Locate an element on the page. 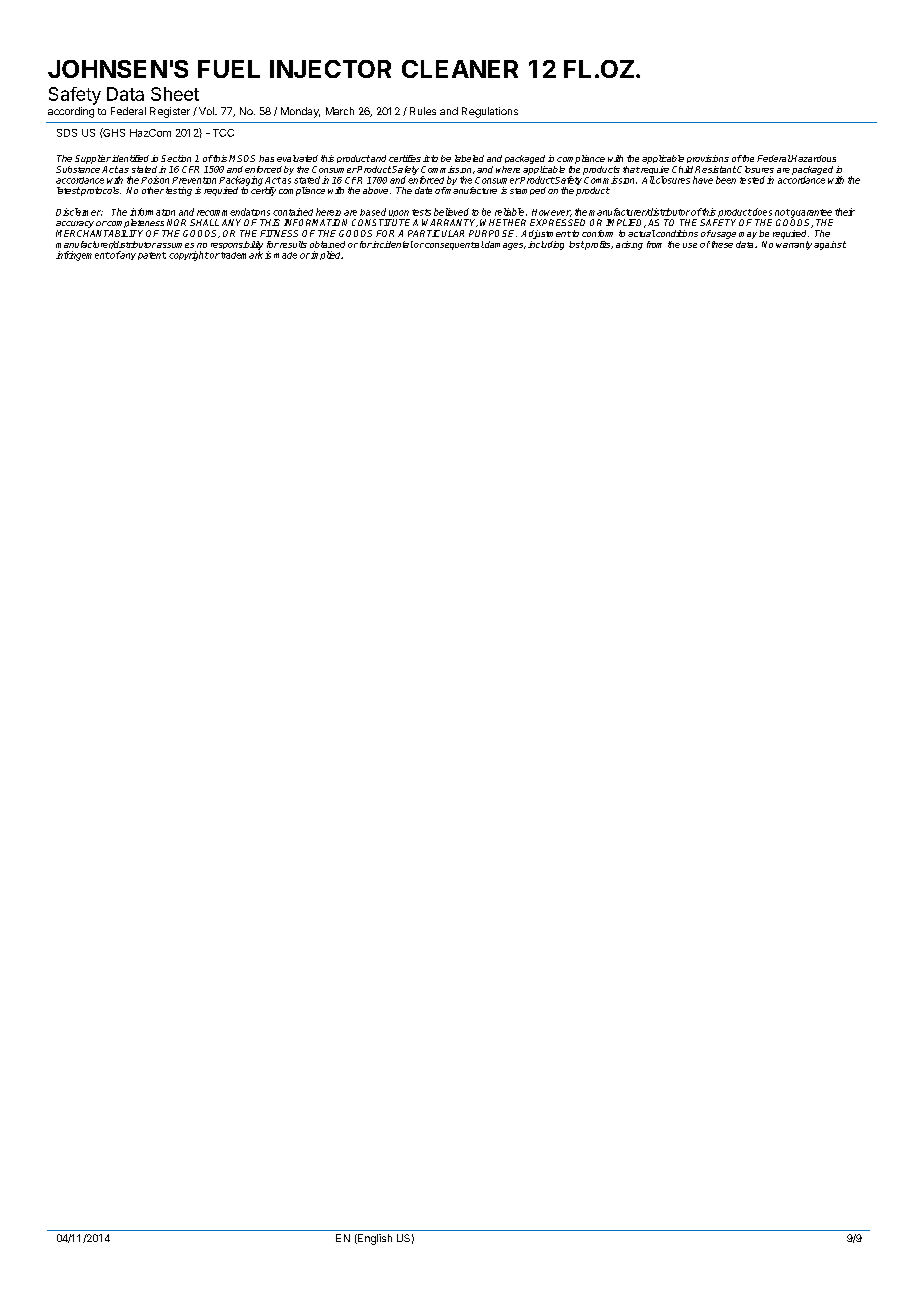 The height and width of the page is (1308, 924). provisions is located at coordinates (708, 159).
